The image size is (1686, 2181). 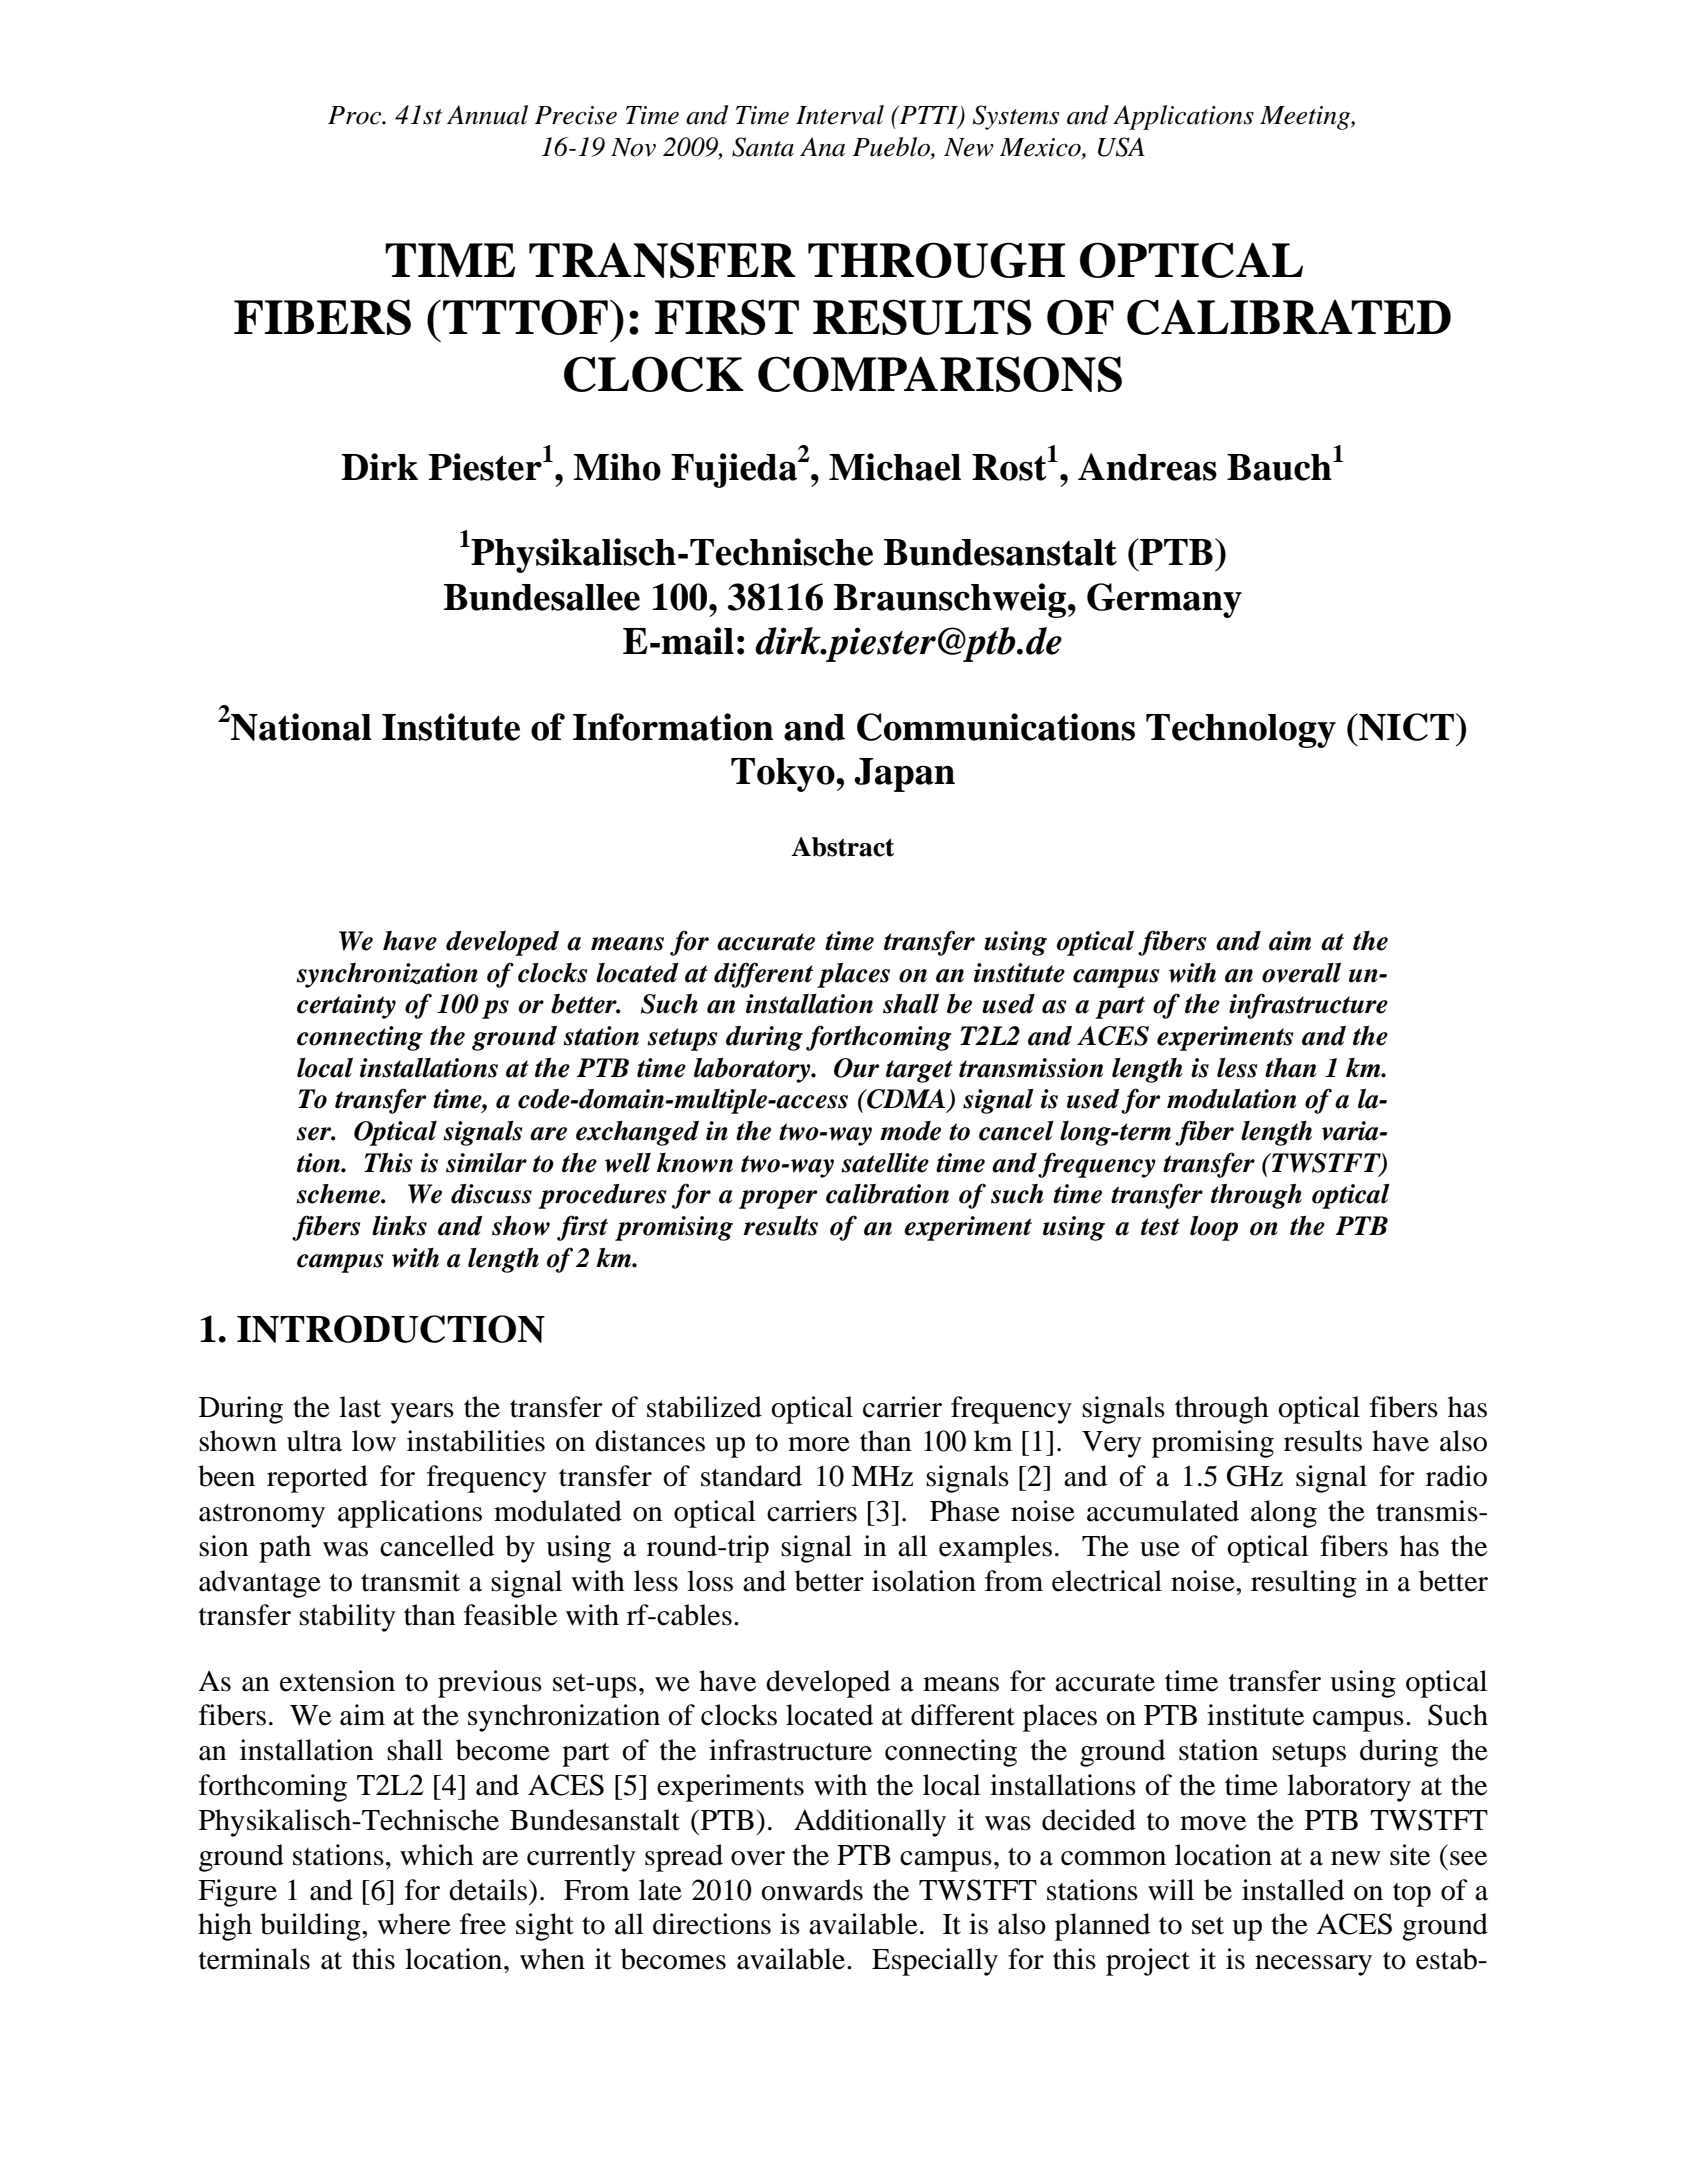 What do you see at coordinates (414, 1924) in the screenshot?
I see `where` at bounding box center [414, 1924].
